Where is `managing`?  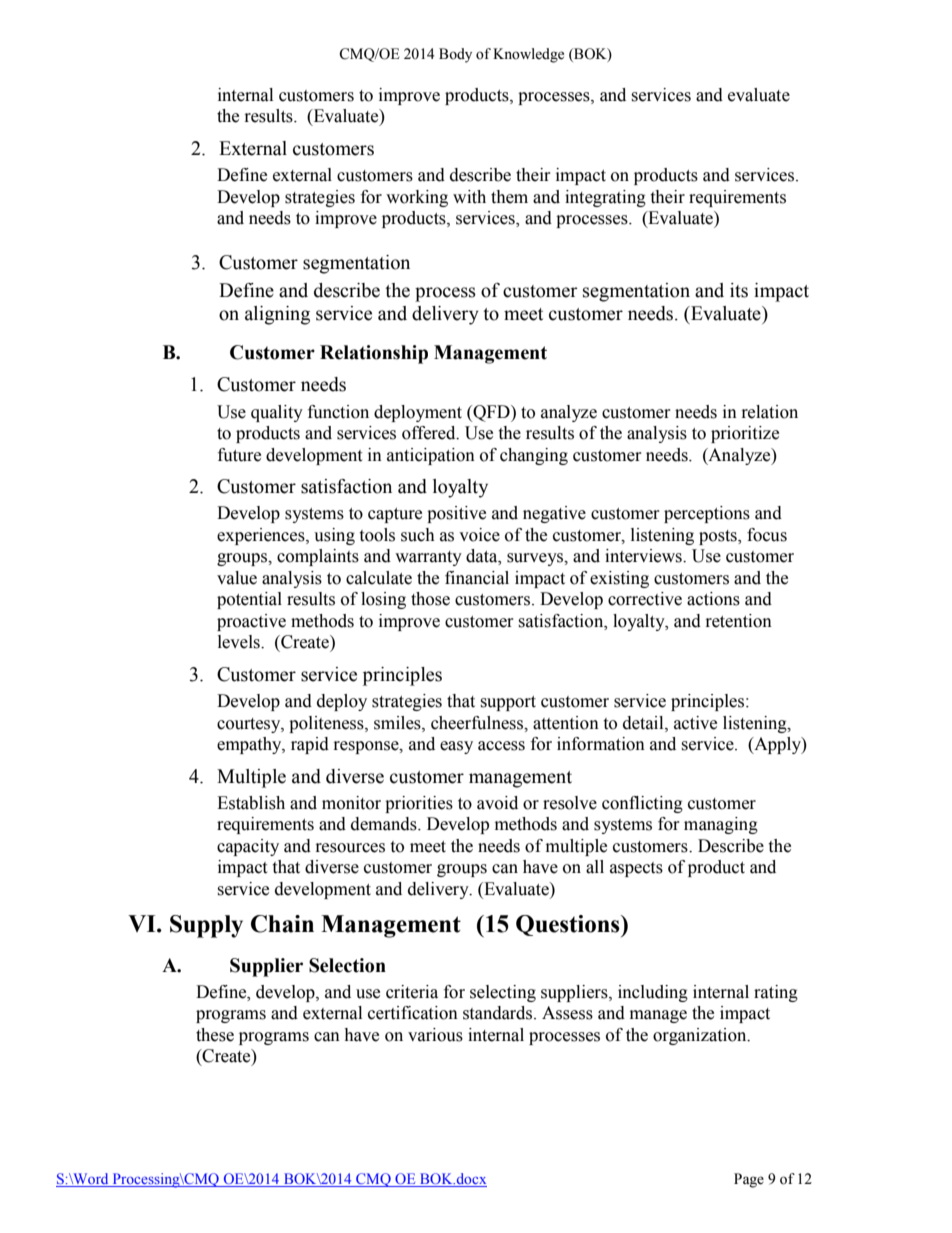
managing is located at coordinates (721, 825).
